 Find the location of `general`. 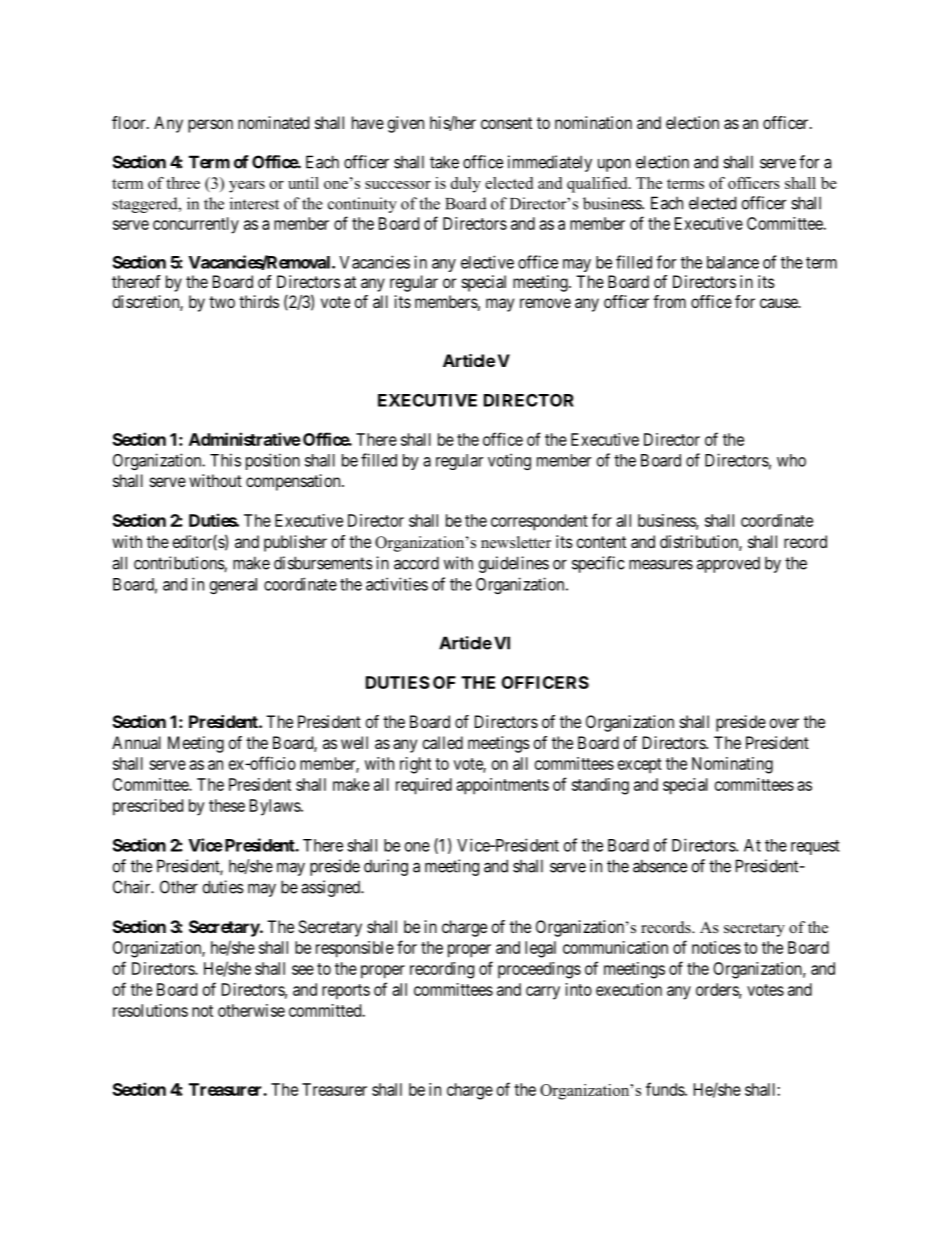

general is located at coordinates (233, 586).
